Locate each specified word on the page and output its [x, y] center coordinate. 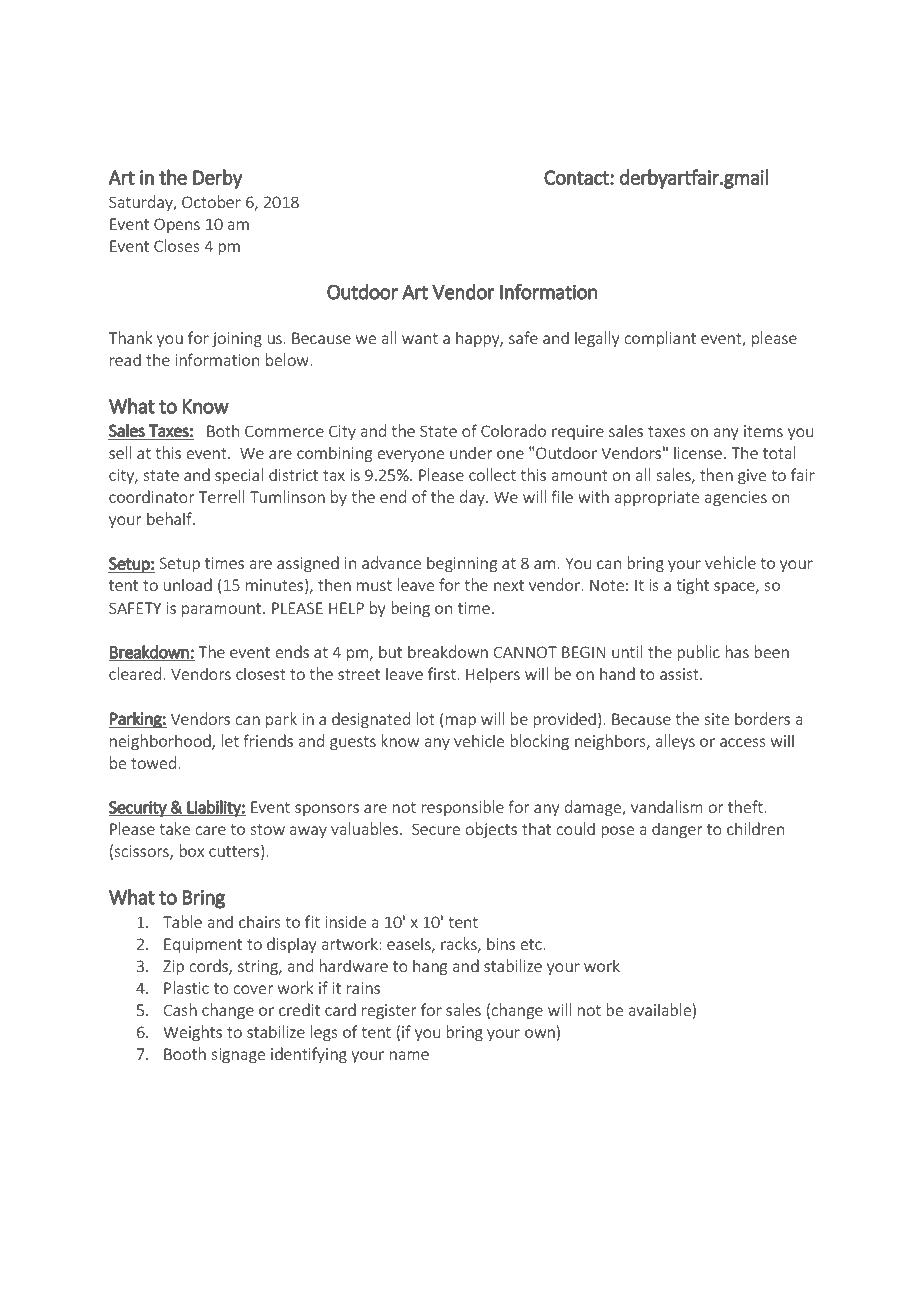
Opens [177, 225]
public [698, 653]
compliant [660, 339]
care [210, 830]
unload [187, 584]
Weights [192, 1033]
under [471, 452]
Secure [436, 829]
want [420, 338]
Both [223, 430]
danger [677, 830]
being [410, 609]
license [698, 452]
